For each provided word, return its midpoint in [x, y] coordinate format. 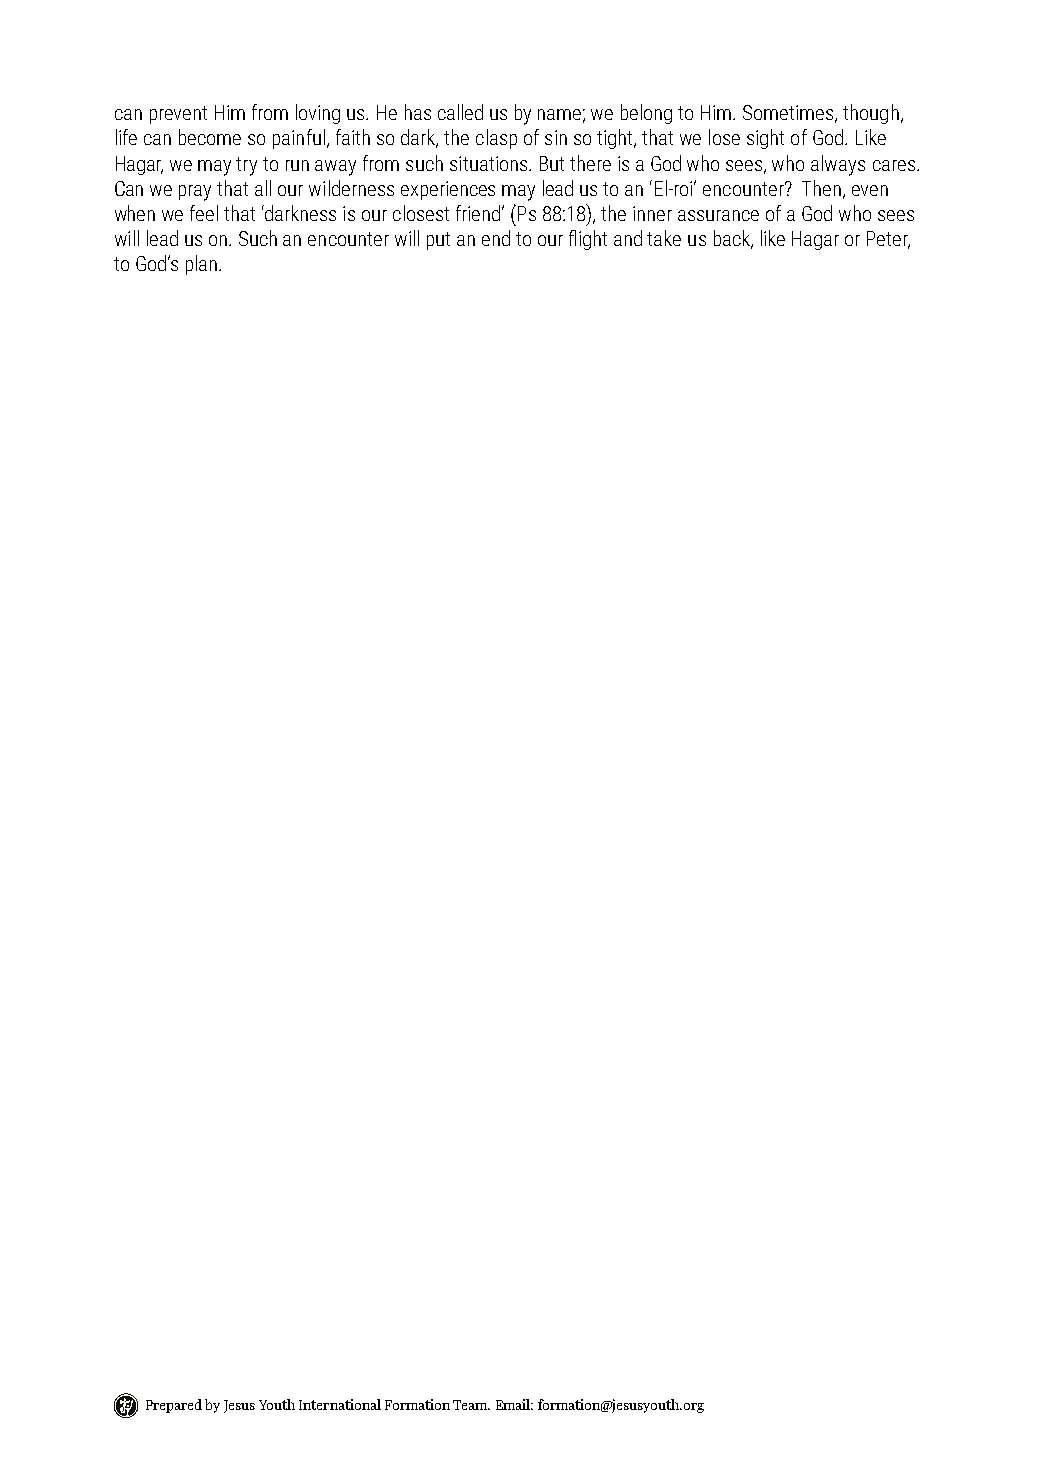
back [733, 239]
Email [514, 1404]
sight [765, 139]
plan [201, 265]
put [438, 241]
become [210, 137]
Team [471, 1405]
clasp [496, 139]
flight [588, 240]
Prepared [174, 1406]
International [340, 1404]
